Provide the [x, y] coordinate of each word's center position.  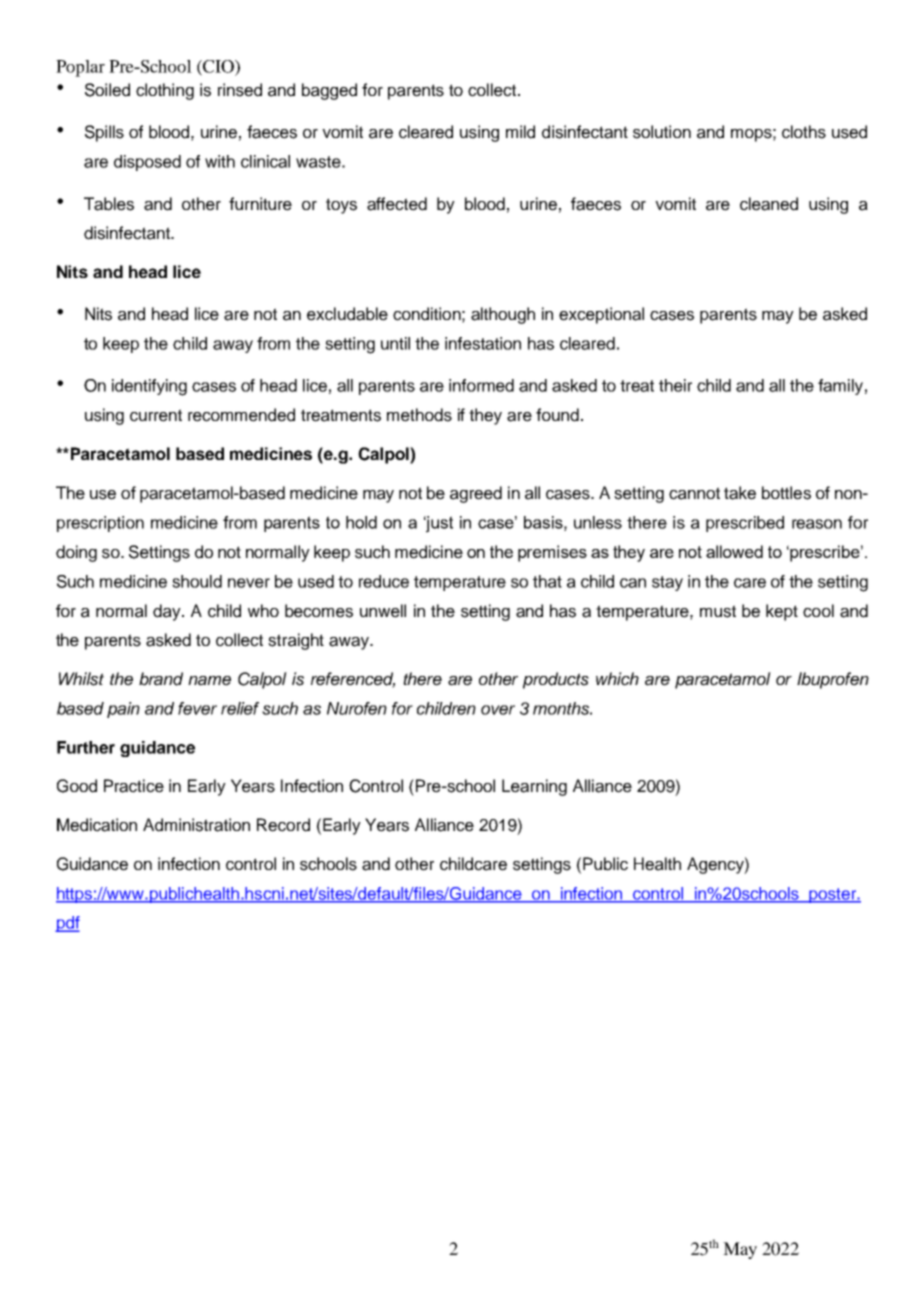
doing [76, 553]
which [617, 679]
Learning [534, 787]
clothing [165, 91]
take [740, 493]
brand [161, 679]
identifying [149, 387]
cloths [804, 132]
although [503, 315]
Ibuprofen [833, 680]
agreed [476, 494]
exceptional [601, 315]
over [498, 710]
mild [520, 132]
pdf [67, 924]
